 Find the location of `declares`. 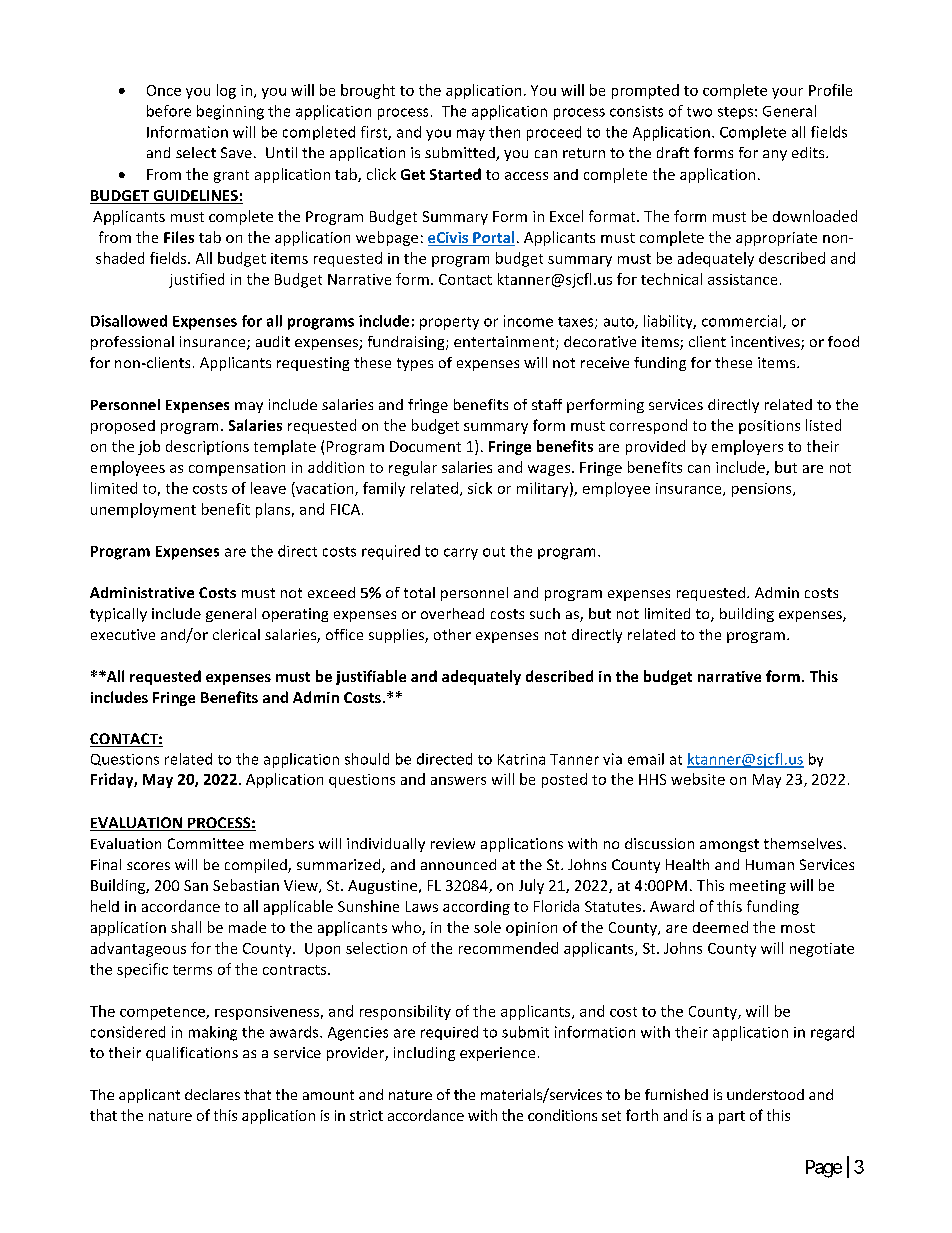

declares is located at coordinates (212, 1094).
